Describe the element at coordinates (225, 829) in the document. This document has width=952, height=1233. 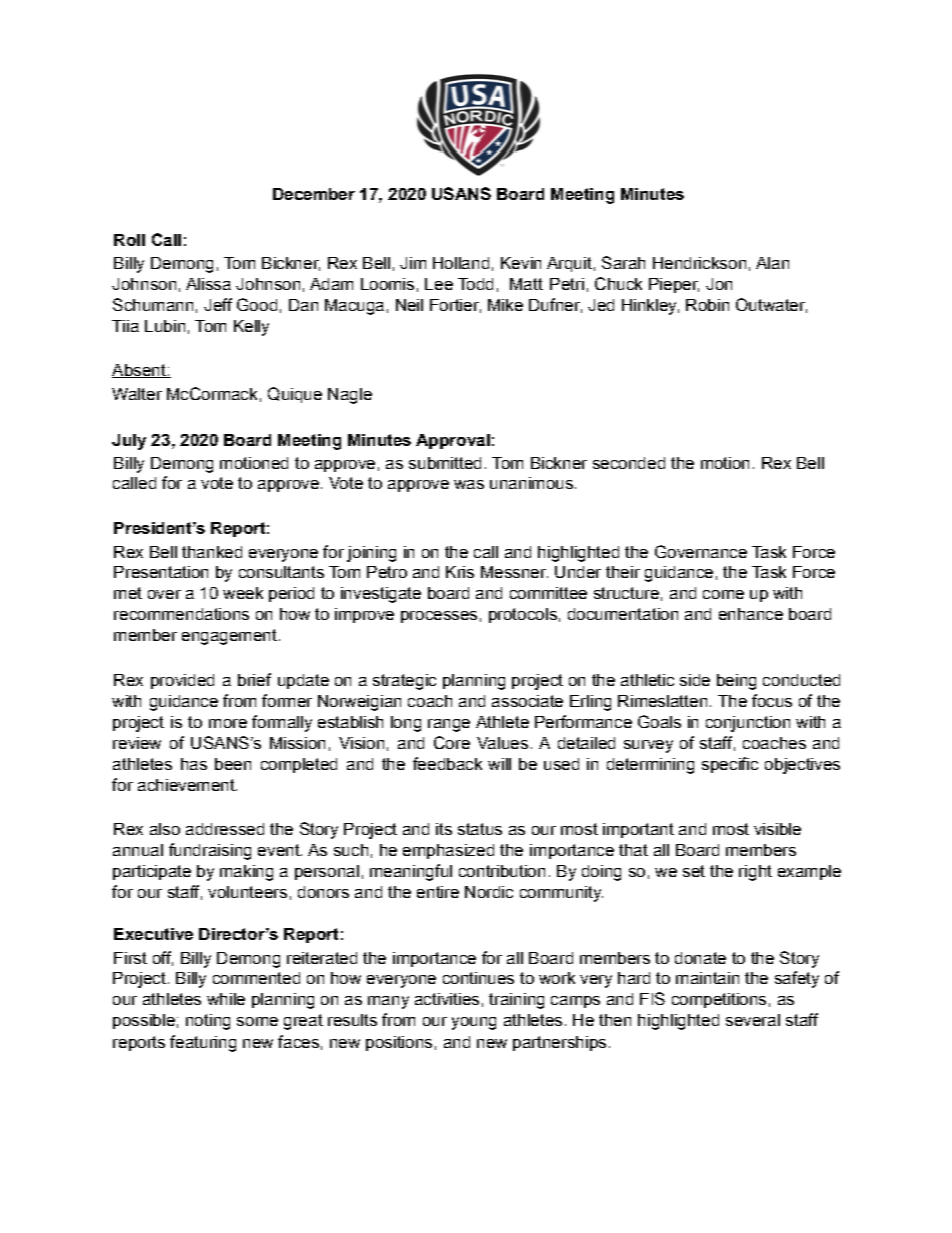
I see `addressed` at that location.
